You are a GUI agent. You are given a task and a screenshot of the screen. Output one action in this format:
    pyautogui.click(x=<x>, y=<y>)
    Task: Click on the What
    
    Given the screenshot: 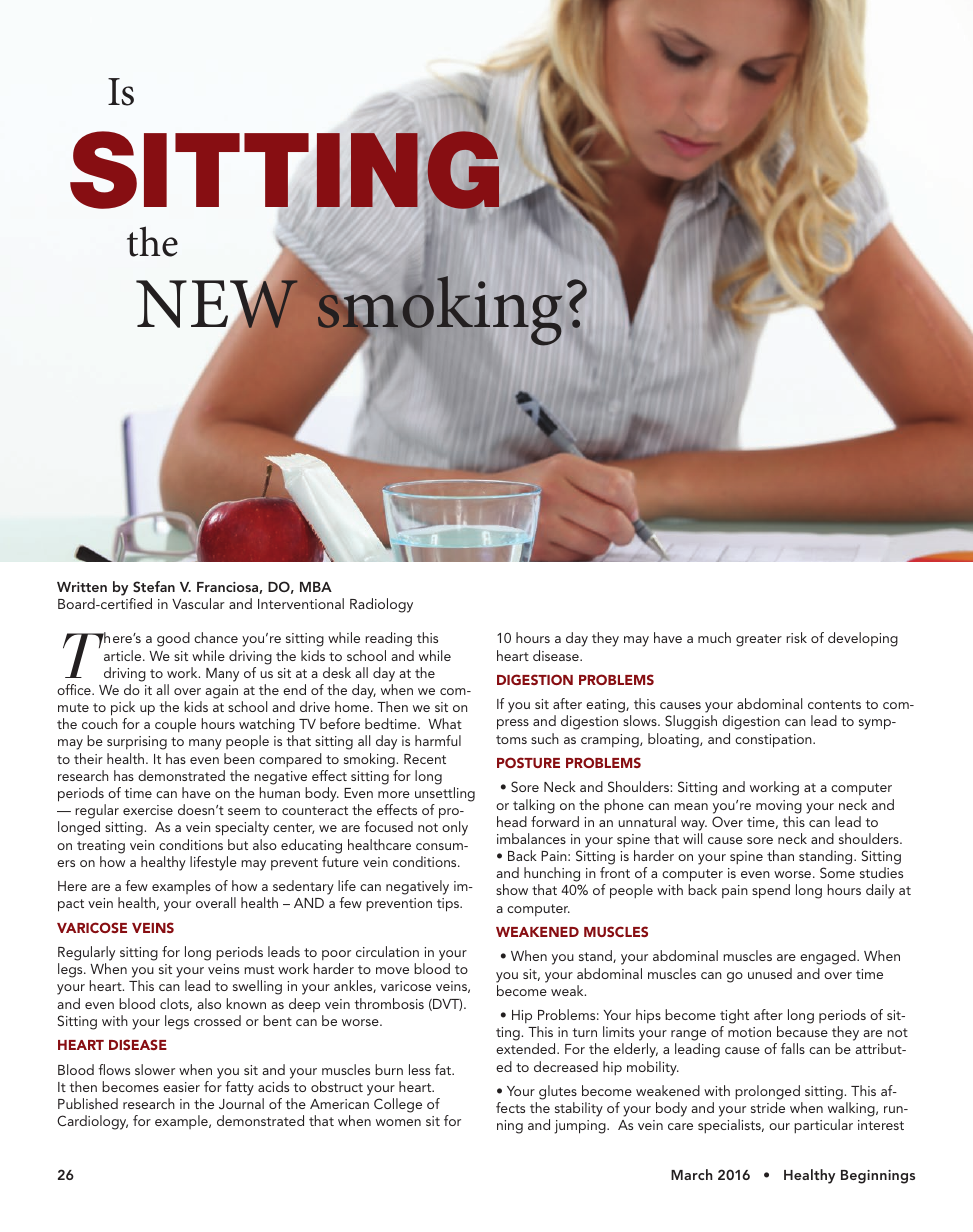 What is the action you would take?
    pyautogui.click(x=445, y=723)
